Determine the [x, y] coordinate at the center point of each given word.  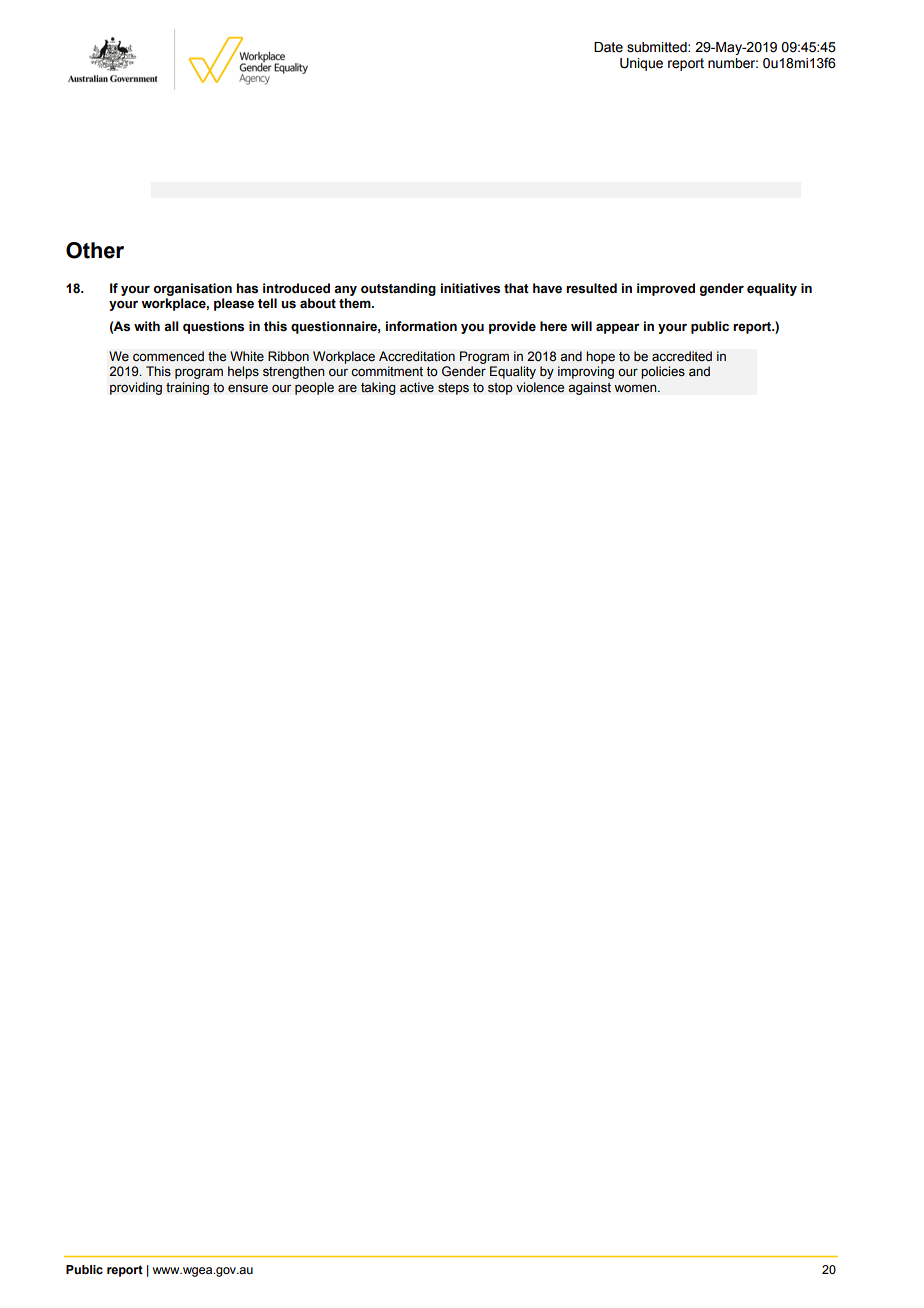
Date [608, 47]
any [345, 292]
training [187, 388]
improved [666, 289]
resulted [591, 288]
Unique [641, 64]
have [547, 288]
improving [586, 372]
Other [95, 250]
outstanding [398, 289]
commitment [387, 371]
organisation [192, 291]
